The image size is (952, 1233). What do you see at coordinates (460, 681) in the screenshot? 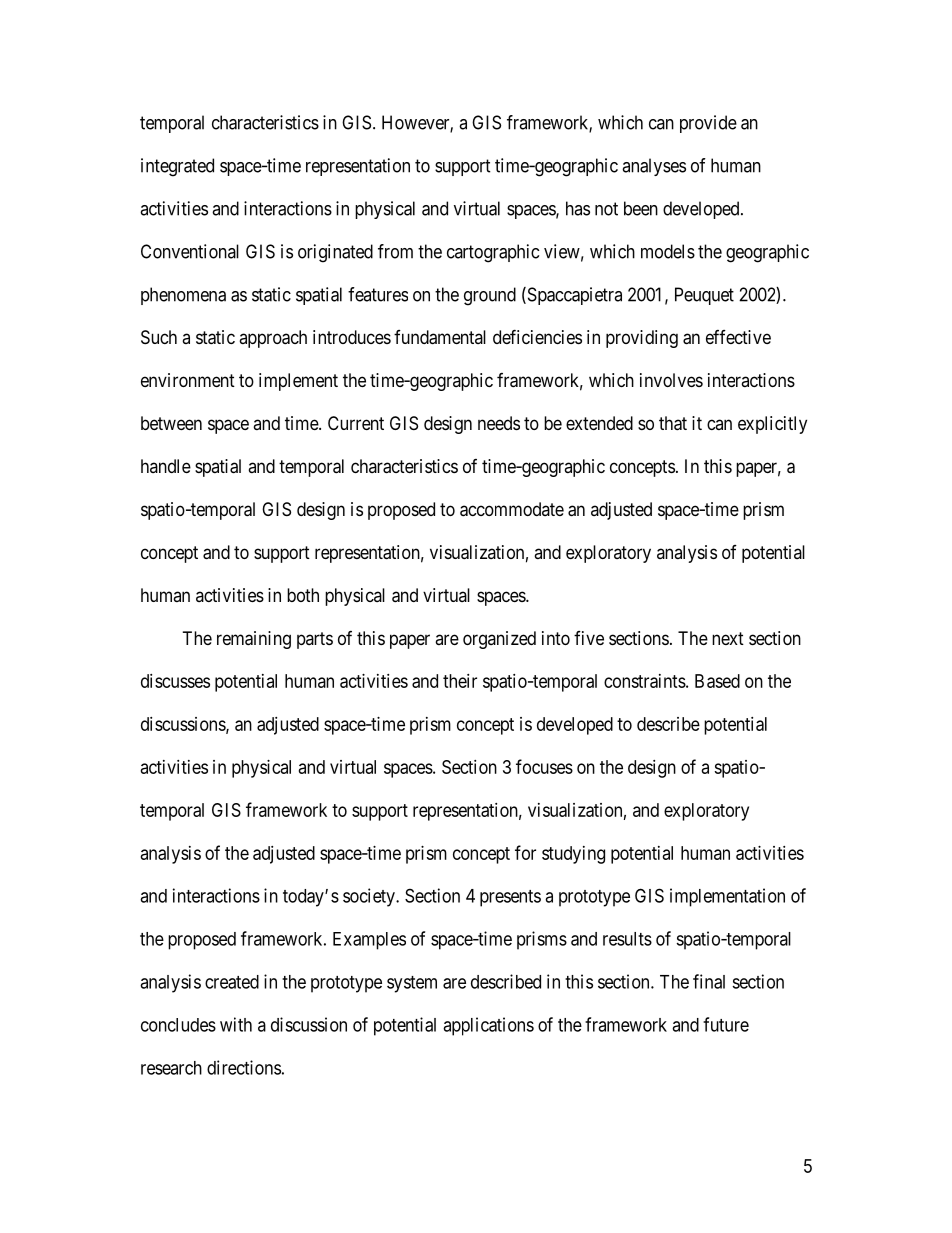
I see `their` at bounding box center [460, 681].
